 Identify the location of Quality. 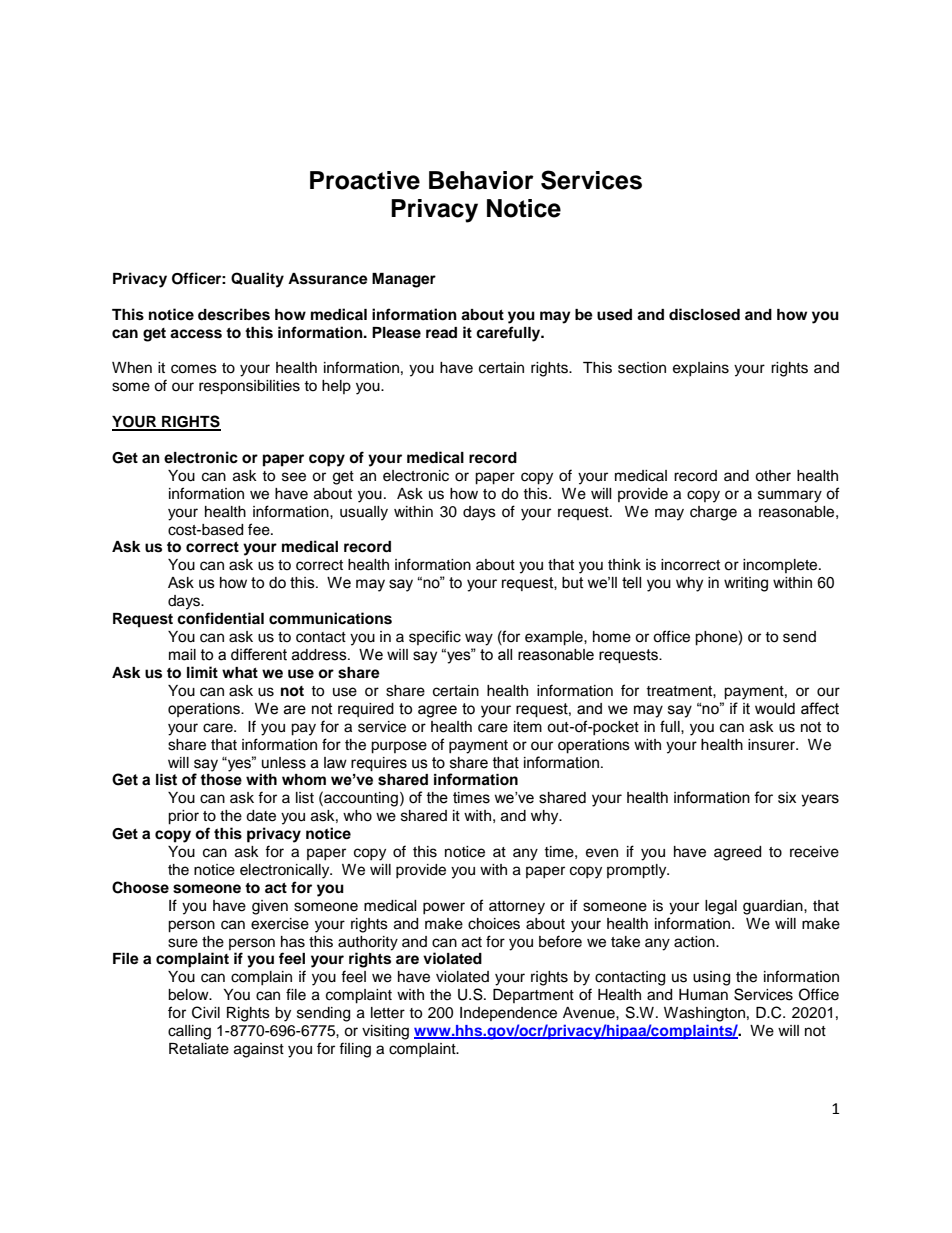
(257, 280).
